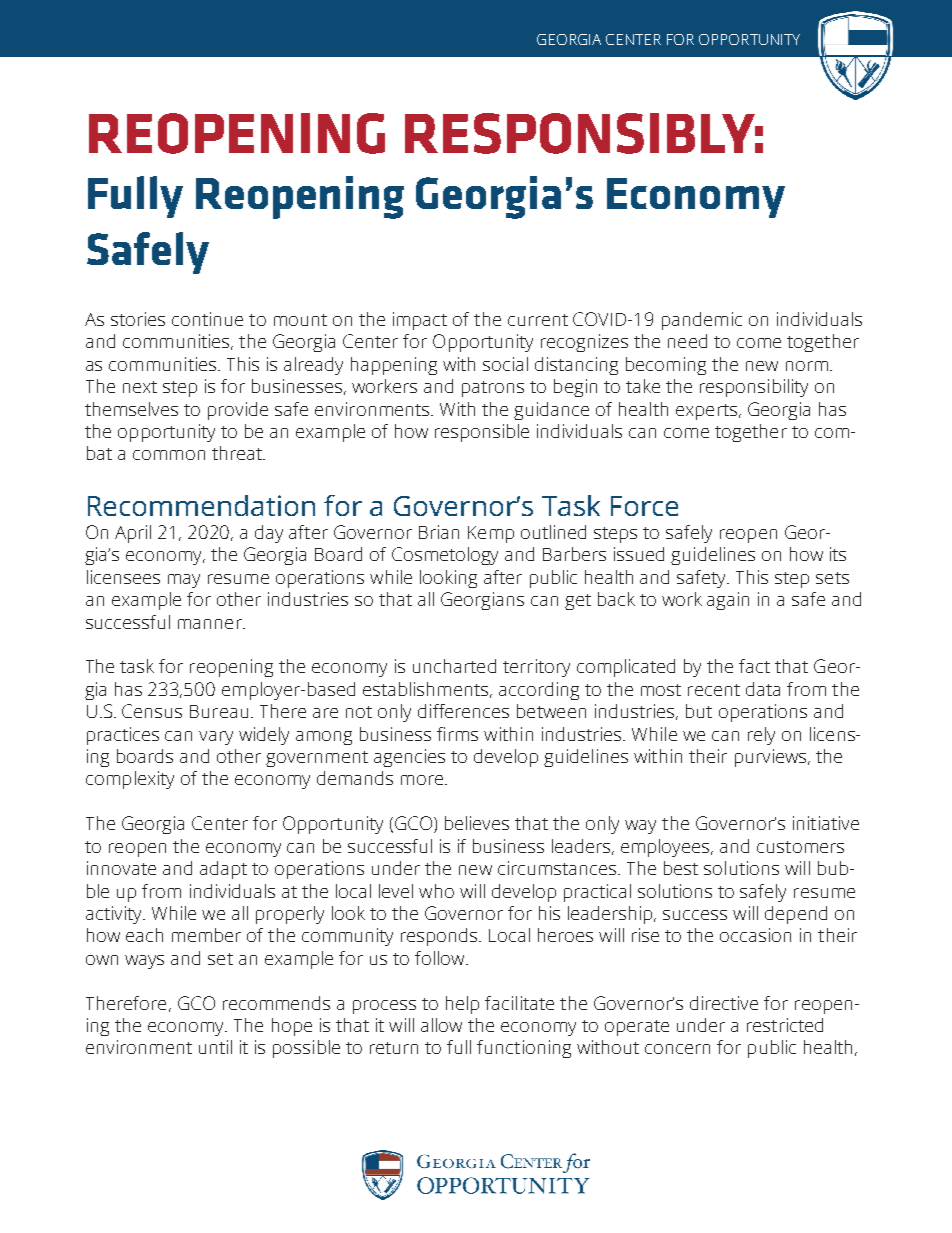 The height and width of the image is (1233, 952). I want to click on allow, so click(441, 1025).
